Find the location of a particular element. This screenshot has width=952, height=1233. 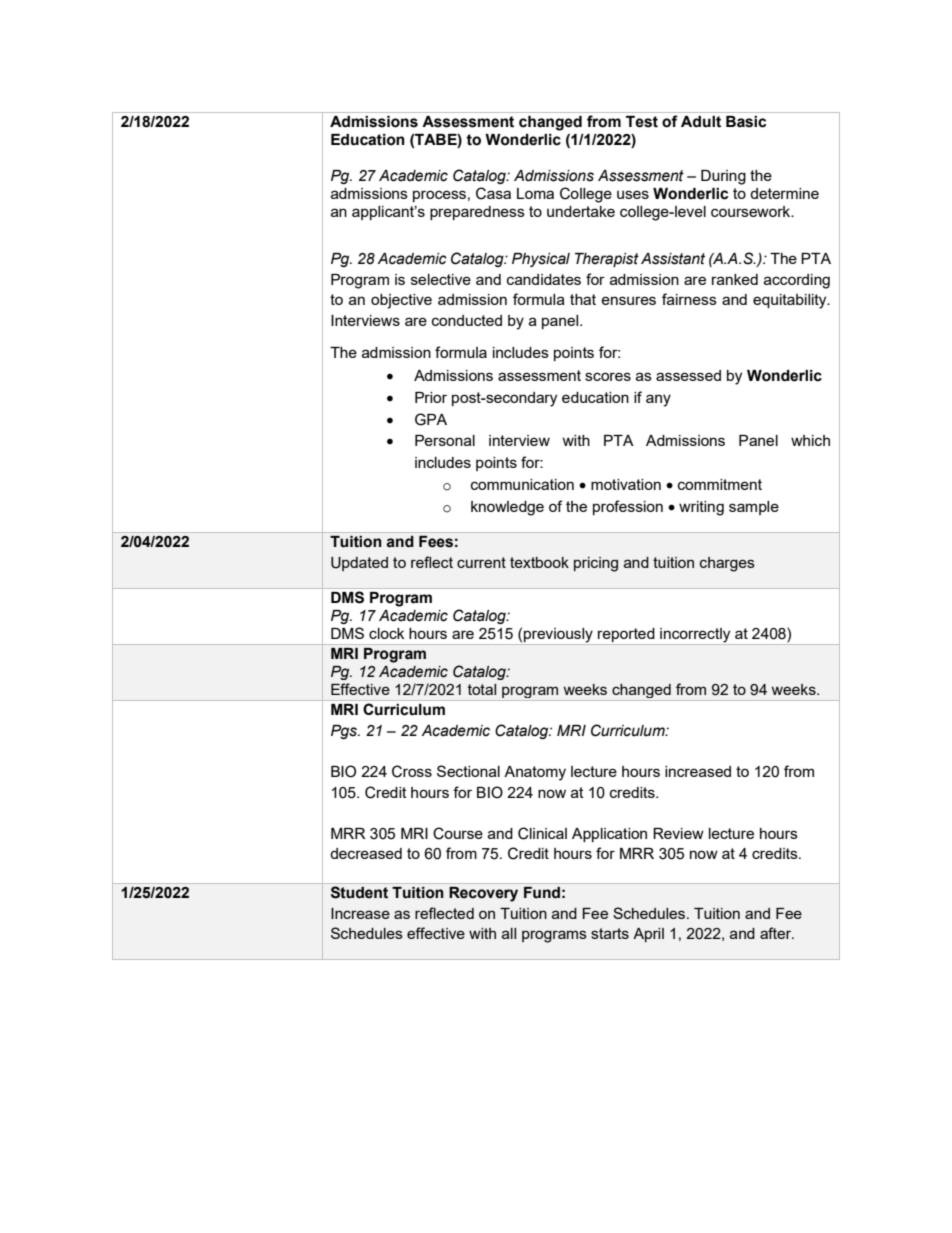

clock is located at coordinates (386, 633).
